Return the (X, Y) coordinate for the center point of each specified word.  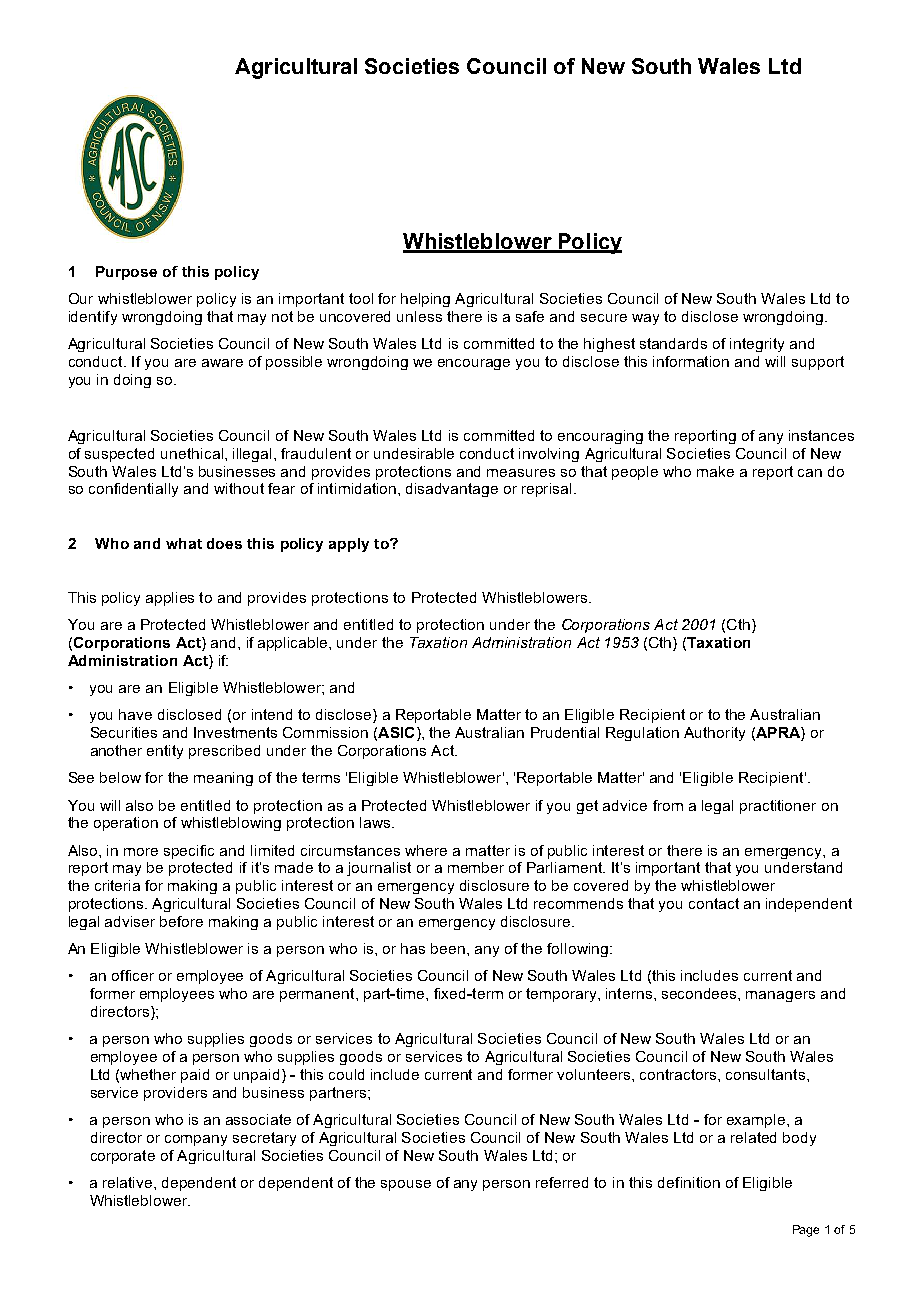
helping (425, 300)
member (476, 867)
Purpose (126, 273)
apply (349, 545)
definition (689, 1182)
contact (714, 903)
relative (129, 1182)
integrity (757, 345)
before (181, 921)
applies (170, 599)
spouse (406, 1185)
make (715, 471)
